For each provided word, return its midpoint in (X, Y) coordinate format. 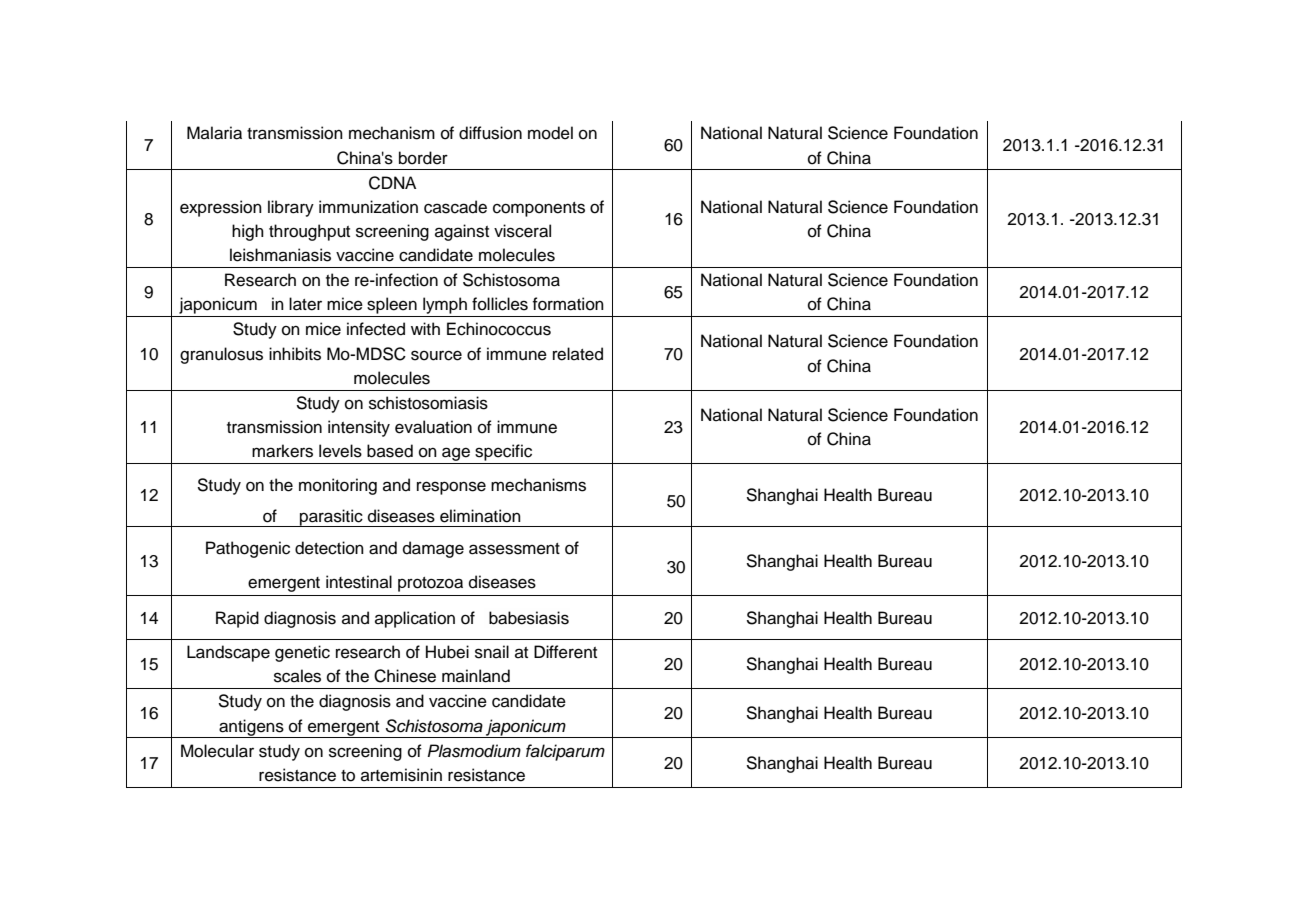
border (423, 158)
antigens (251, 728)
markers (282, 451)
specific (503, 452)
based (390, 451)
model (550, 133)
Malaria (214, 133)
